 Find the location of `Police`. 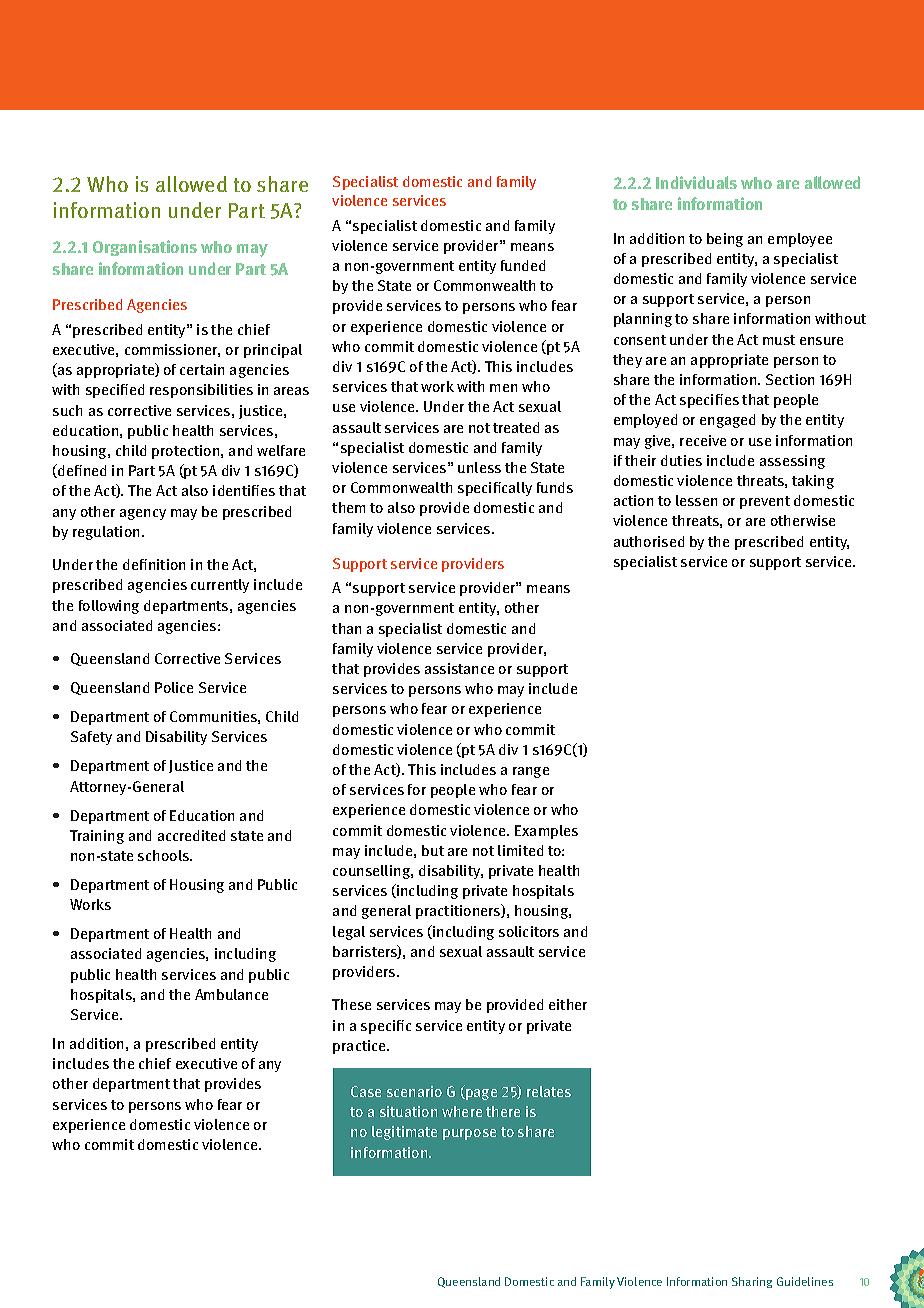

Police is located at coordinates (174, 687).
